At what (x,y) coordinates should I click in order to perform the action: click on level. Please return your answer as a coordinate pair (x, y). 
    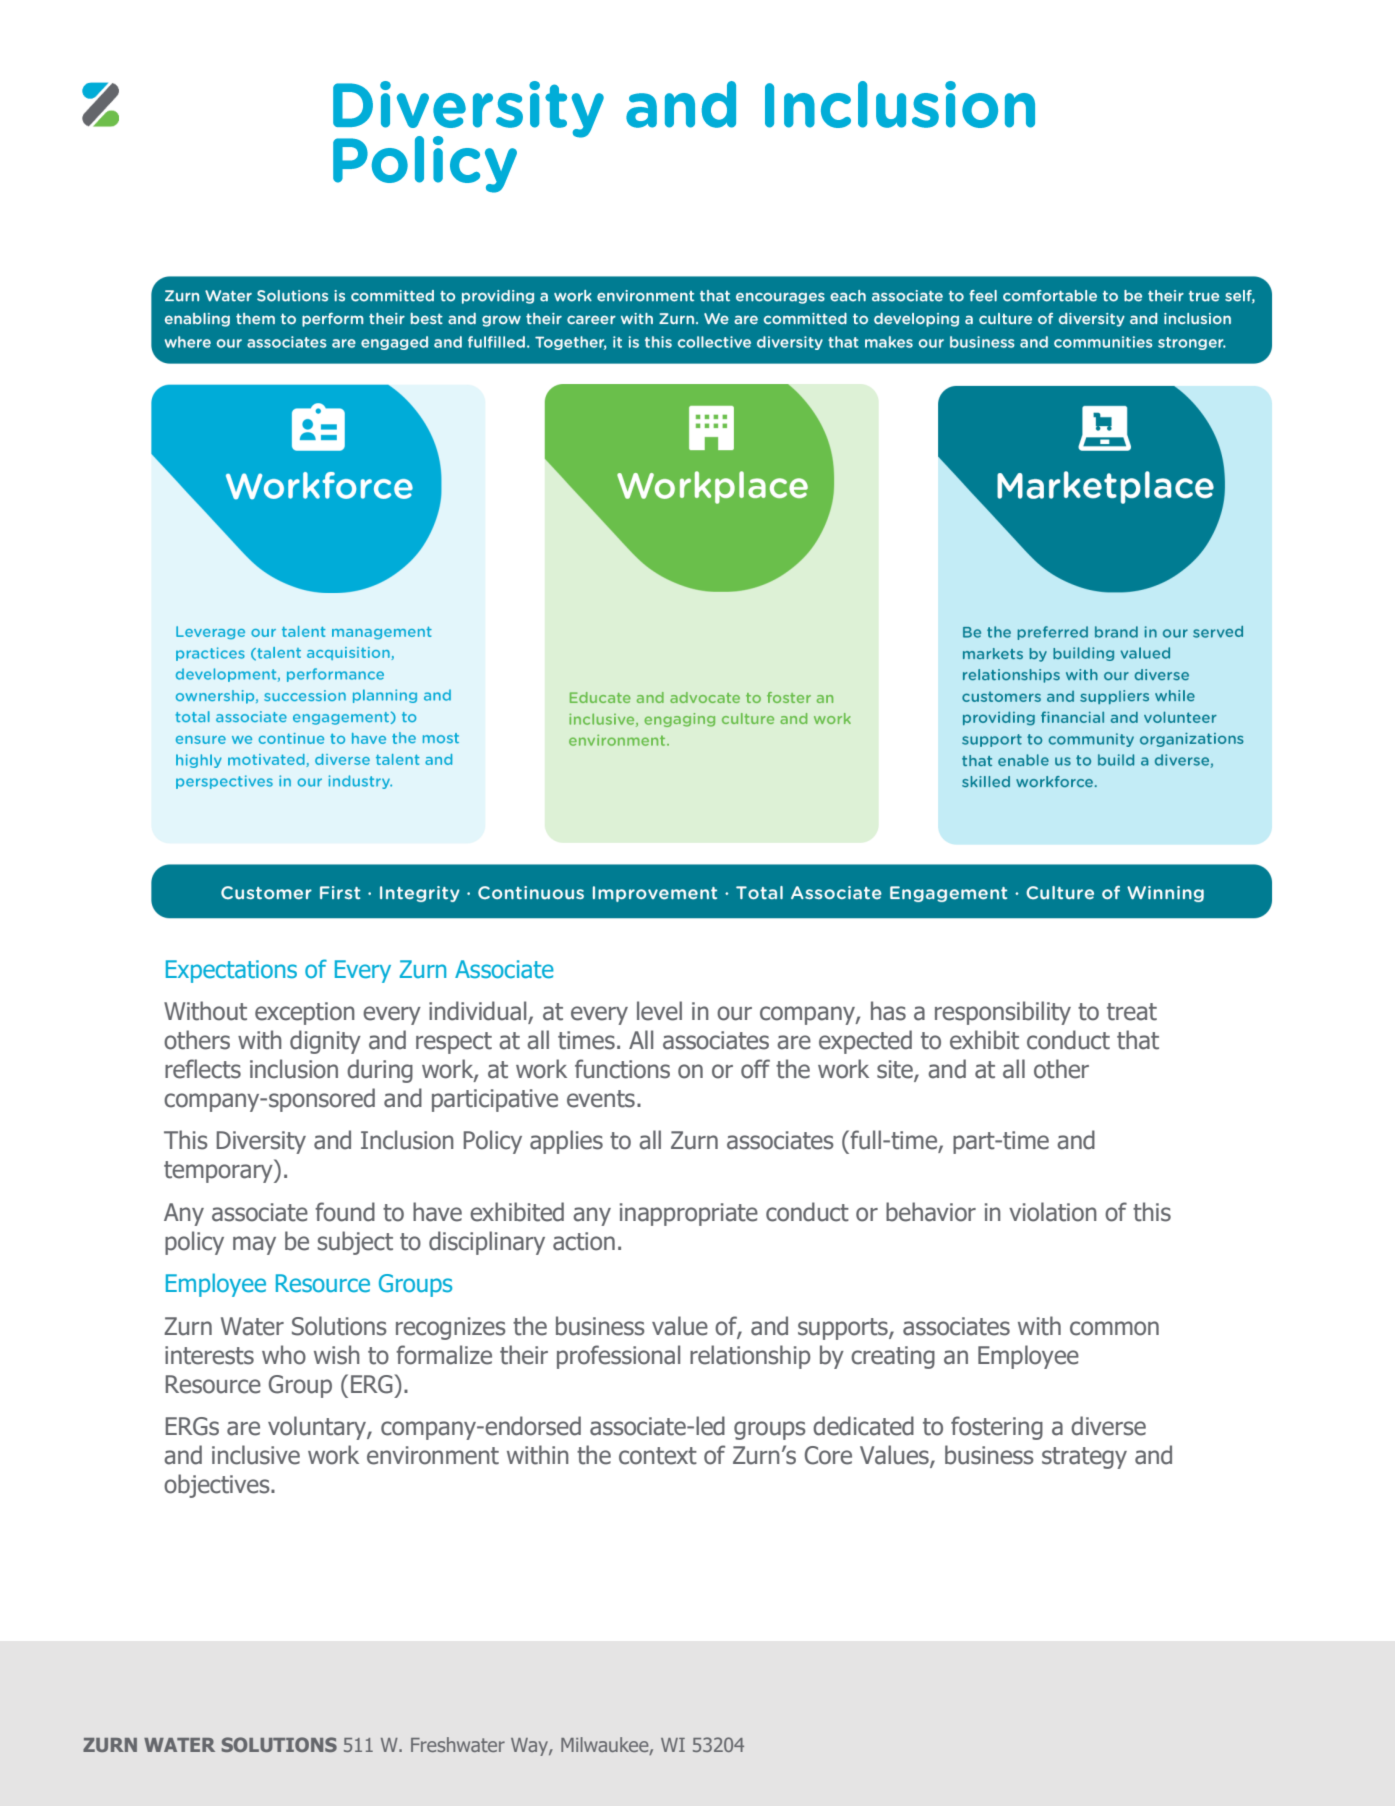
    Looking at the image, I should click on (659, 1011).
